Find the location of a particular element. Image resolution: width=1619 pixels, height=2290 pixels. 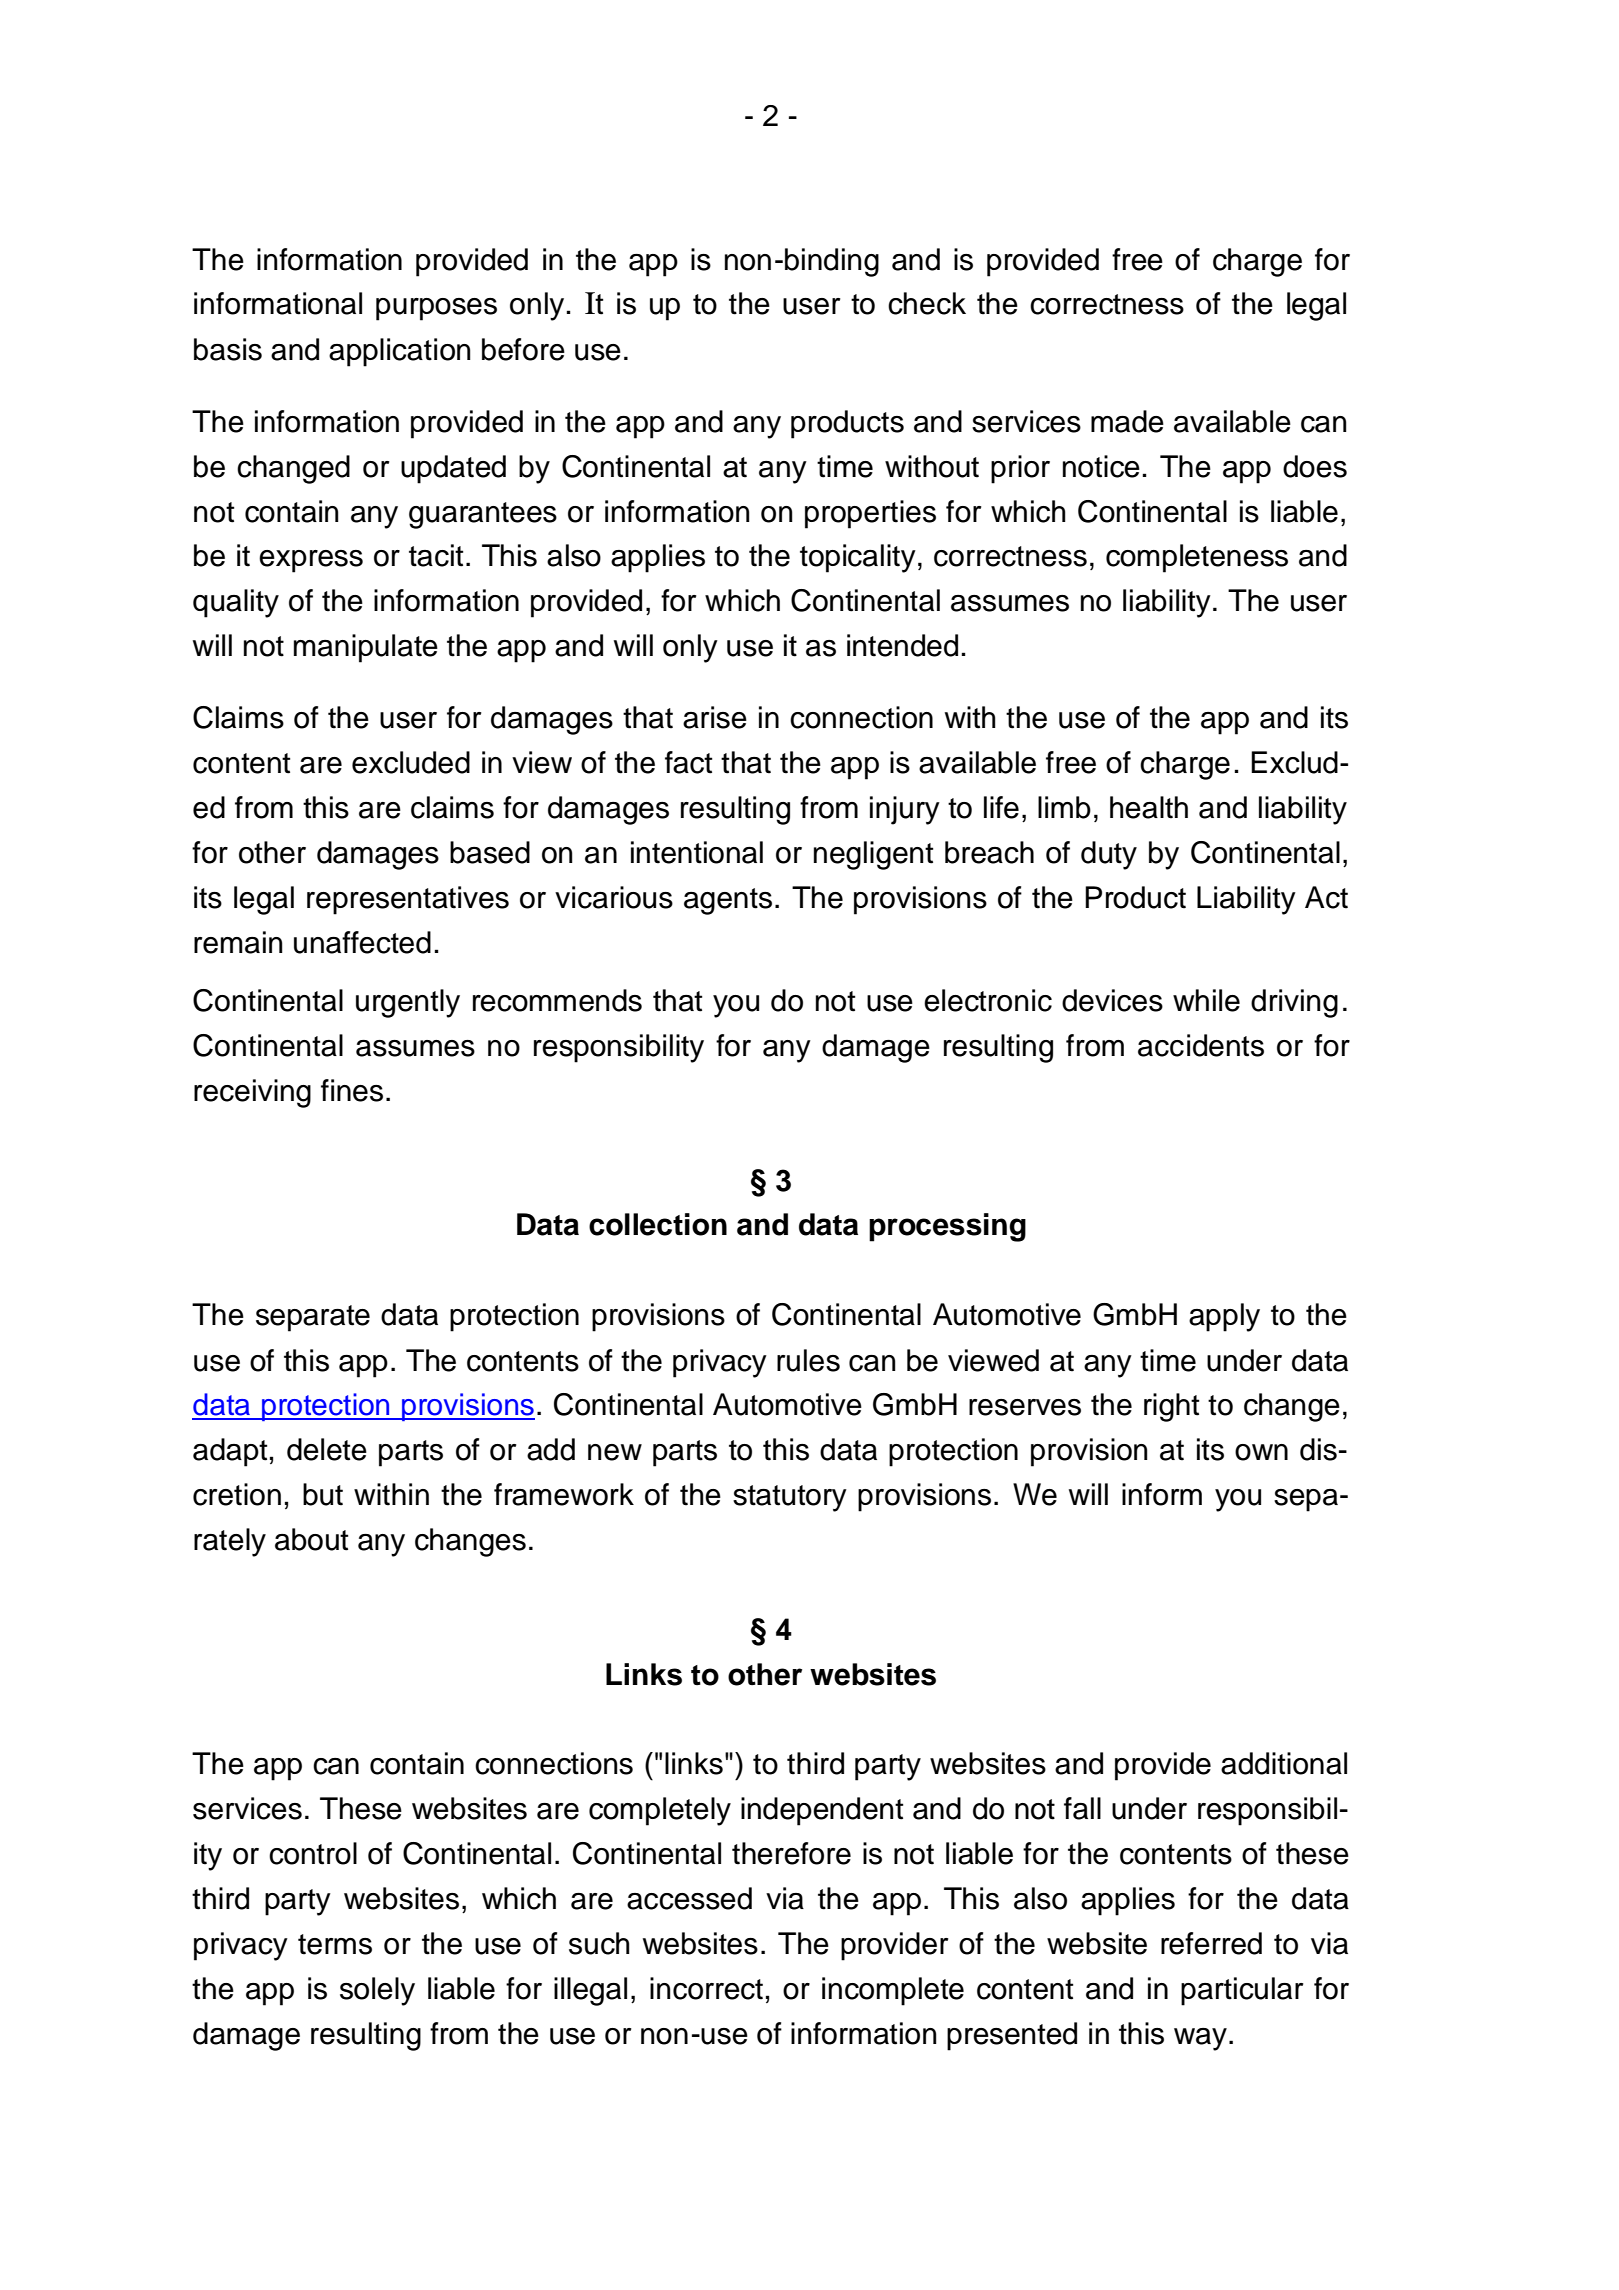

particular is located at coordinates (1242, 1991).
